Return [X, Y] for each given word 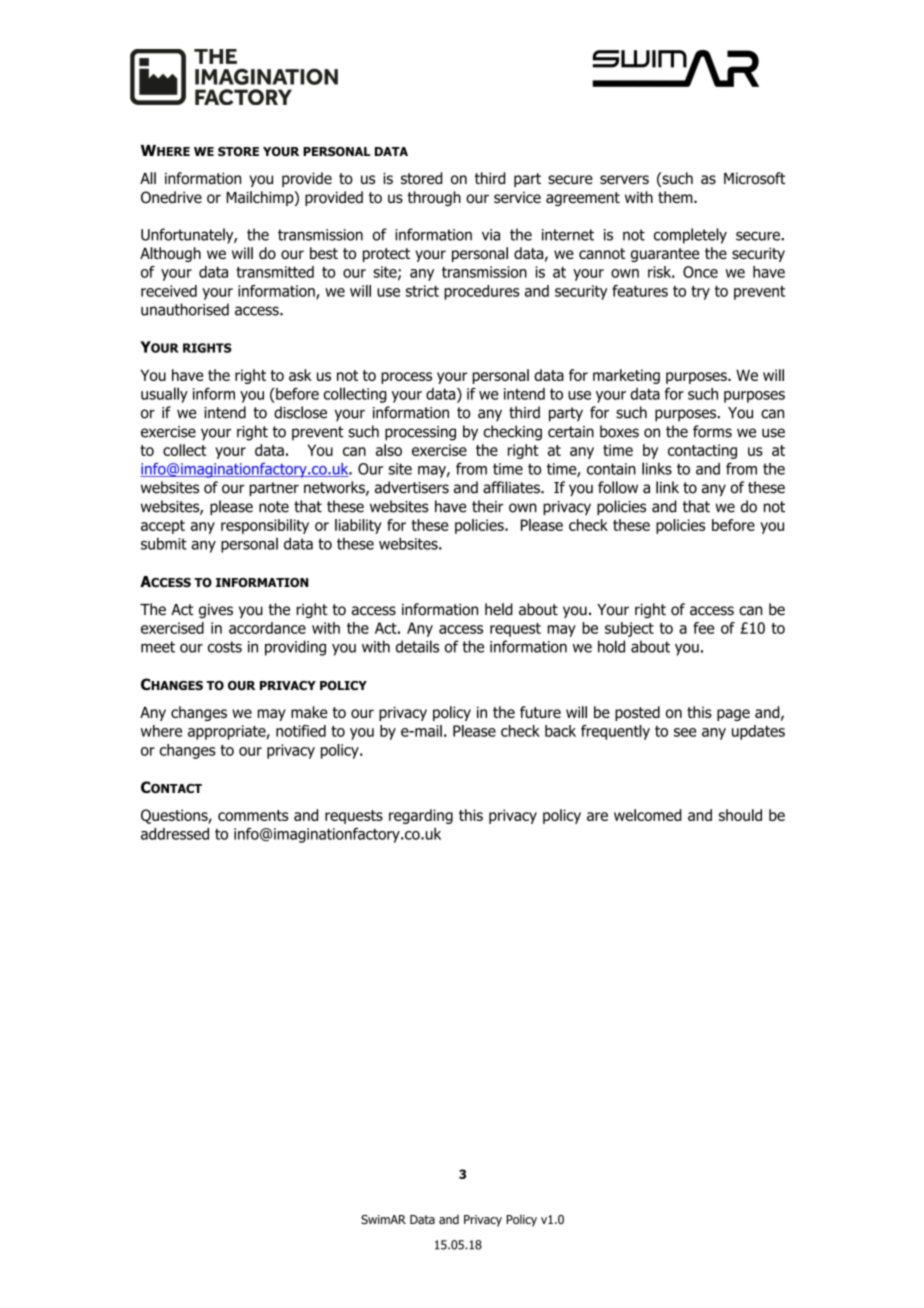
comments [253, 815]
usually [164, 395]
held [499, 609]
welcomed [648, 815]
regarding [421, 816]
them [676, 197]
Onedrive [171, 197]
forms [712, 431]
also [389, 450]
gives [216, 611]
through [434, 198]
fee [703, 628]
